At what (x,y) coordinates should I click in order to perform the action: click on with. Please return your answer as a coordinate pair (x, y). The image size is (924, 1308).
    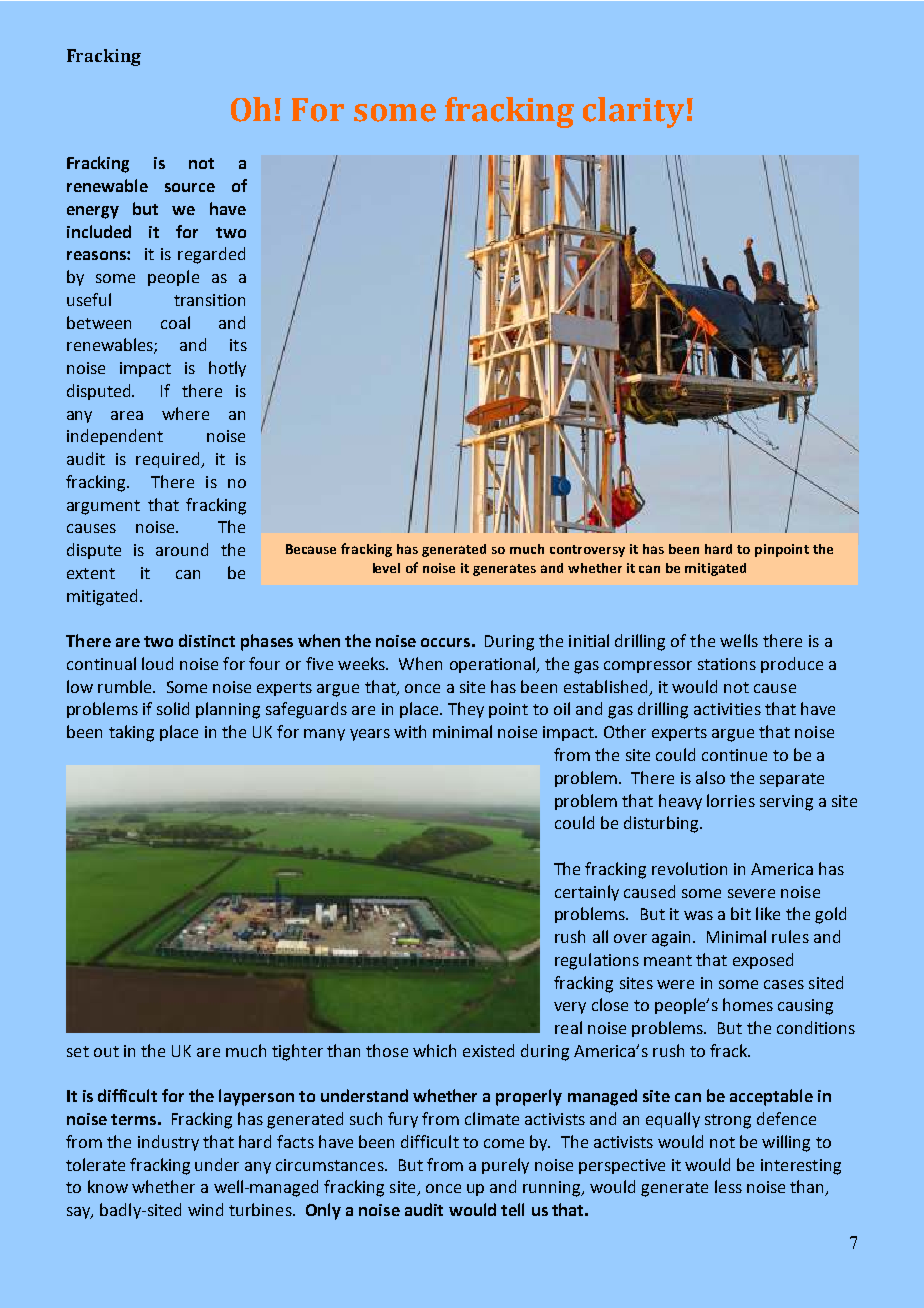
    Looking at the image, I should click on (410, 731).
